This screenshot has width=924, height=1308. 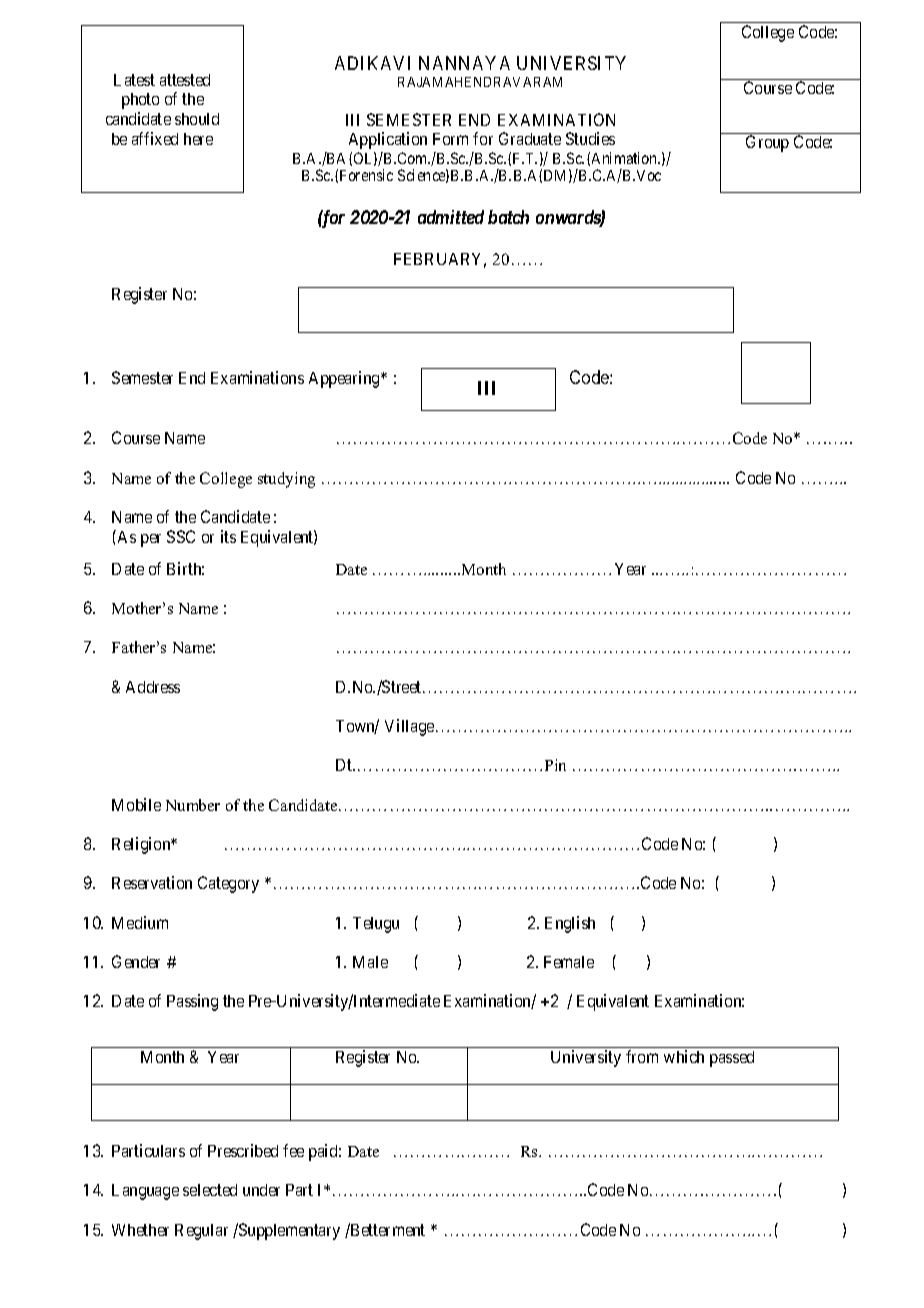 I want to click on FEBRUARY, so click(x=440, y=260).
